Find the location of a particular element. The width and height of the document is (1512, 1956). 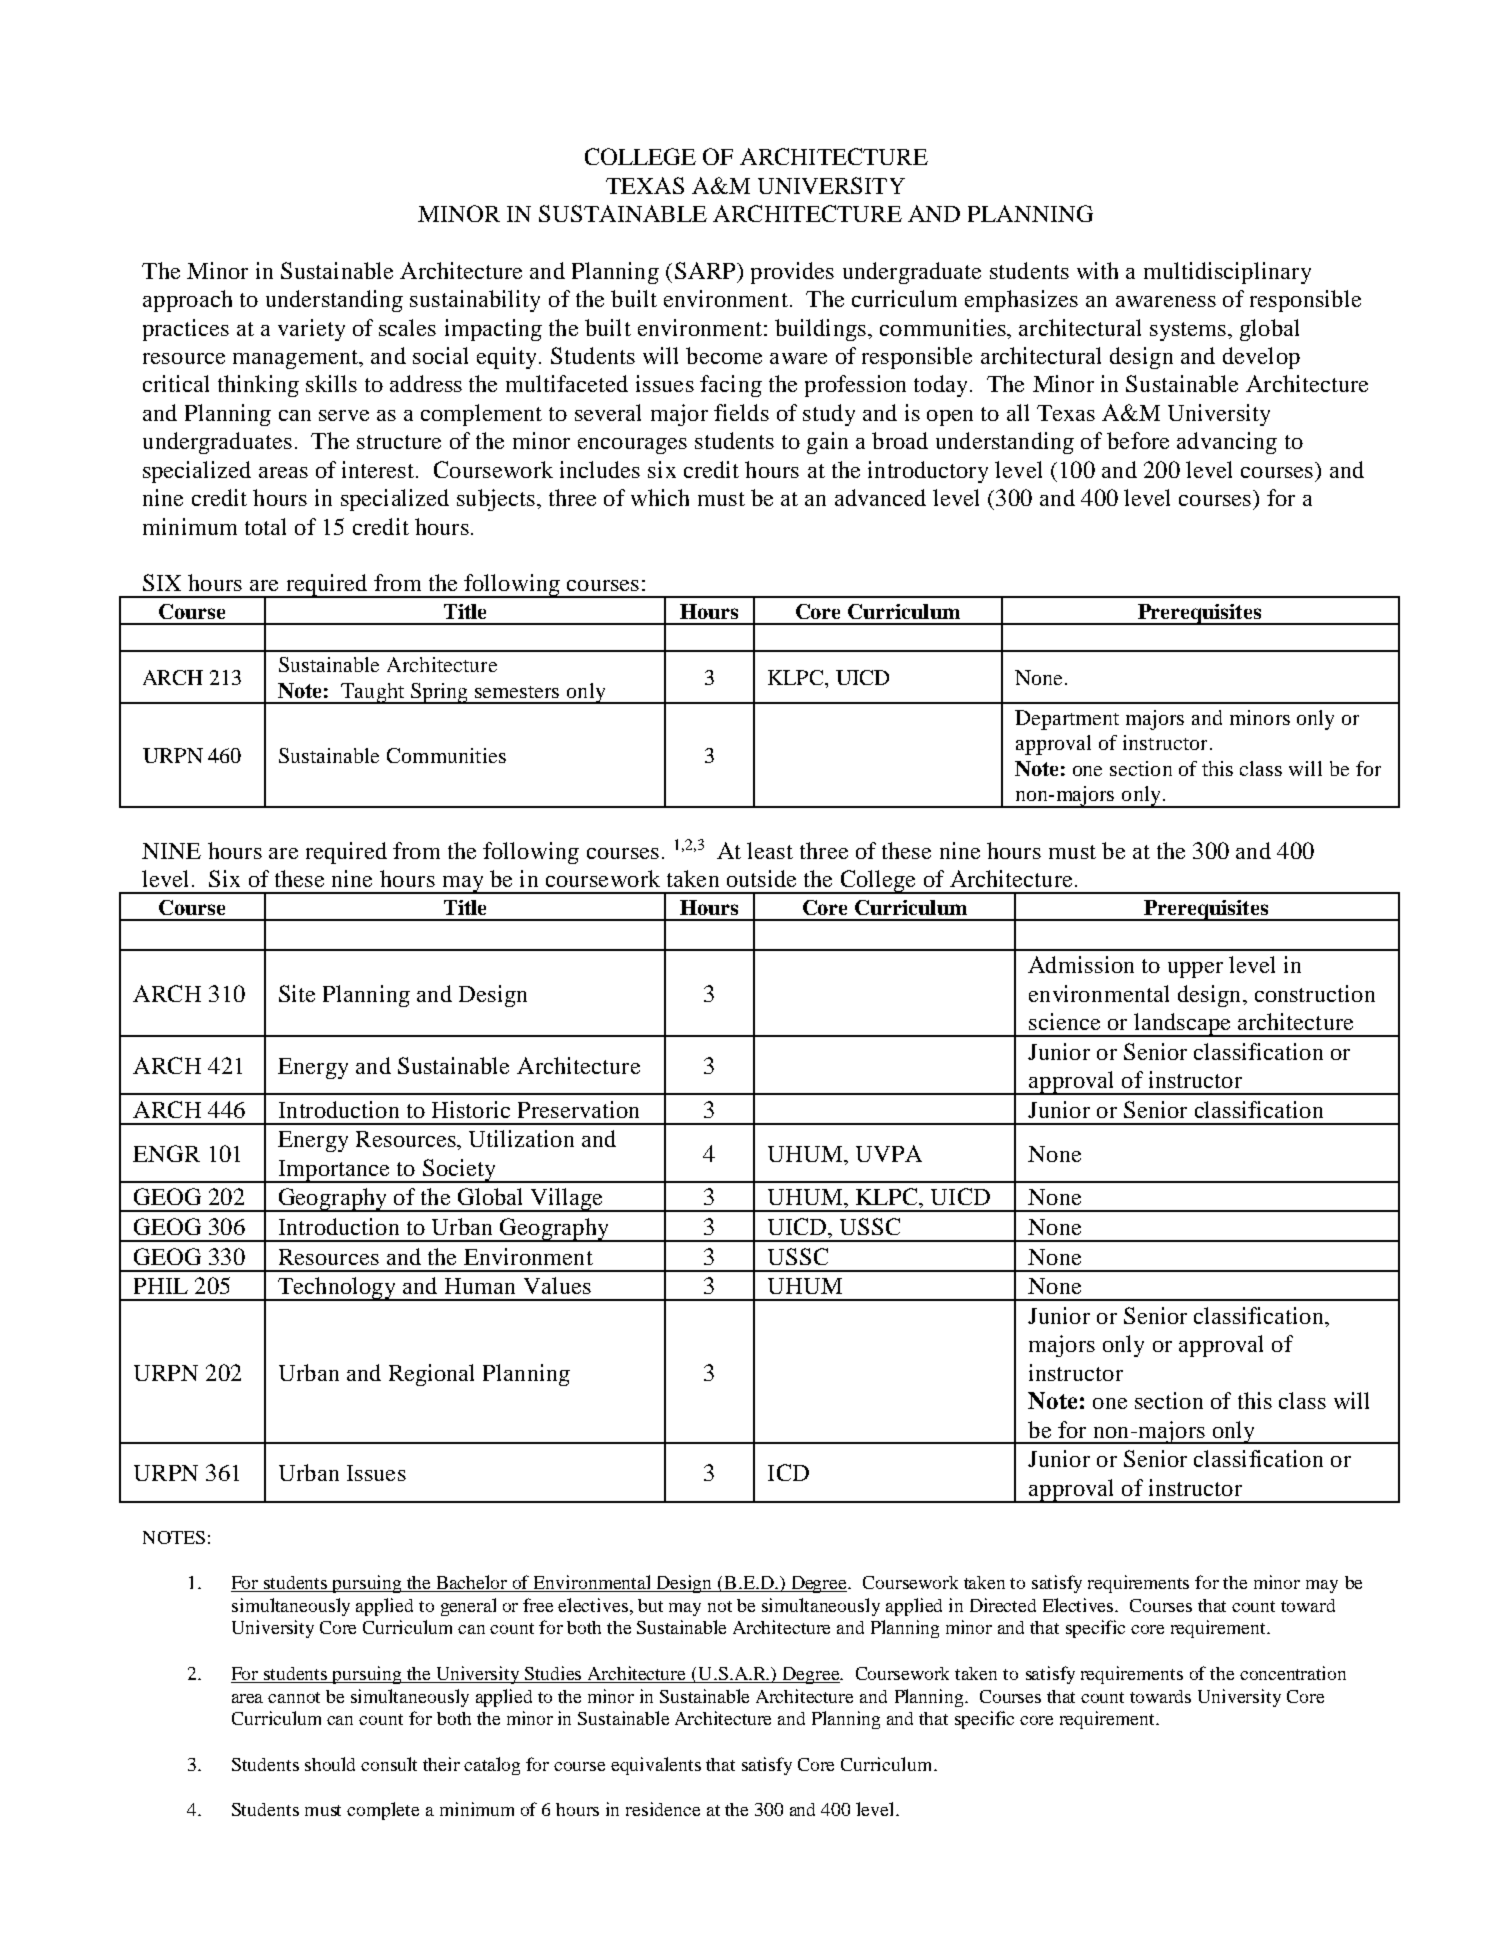

Regional is located at coordinates (431, 1375).
